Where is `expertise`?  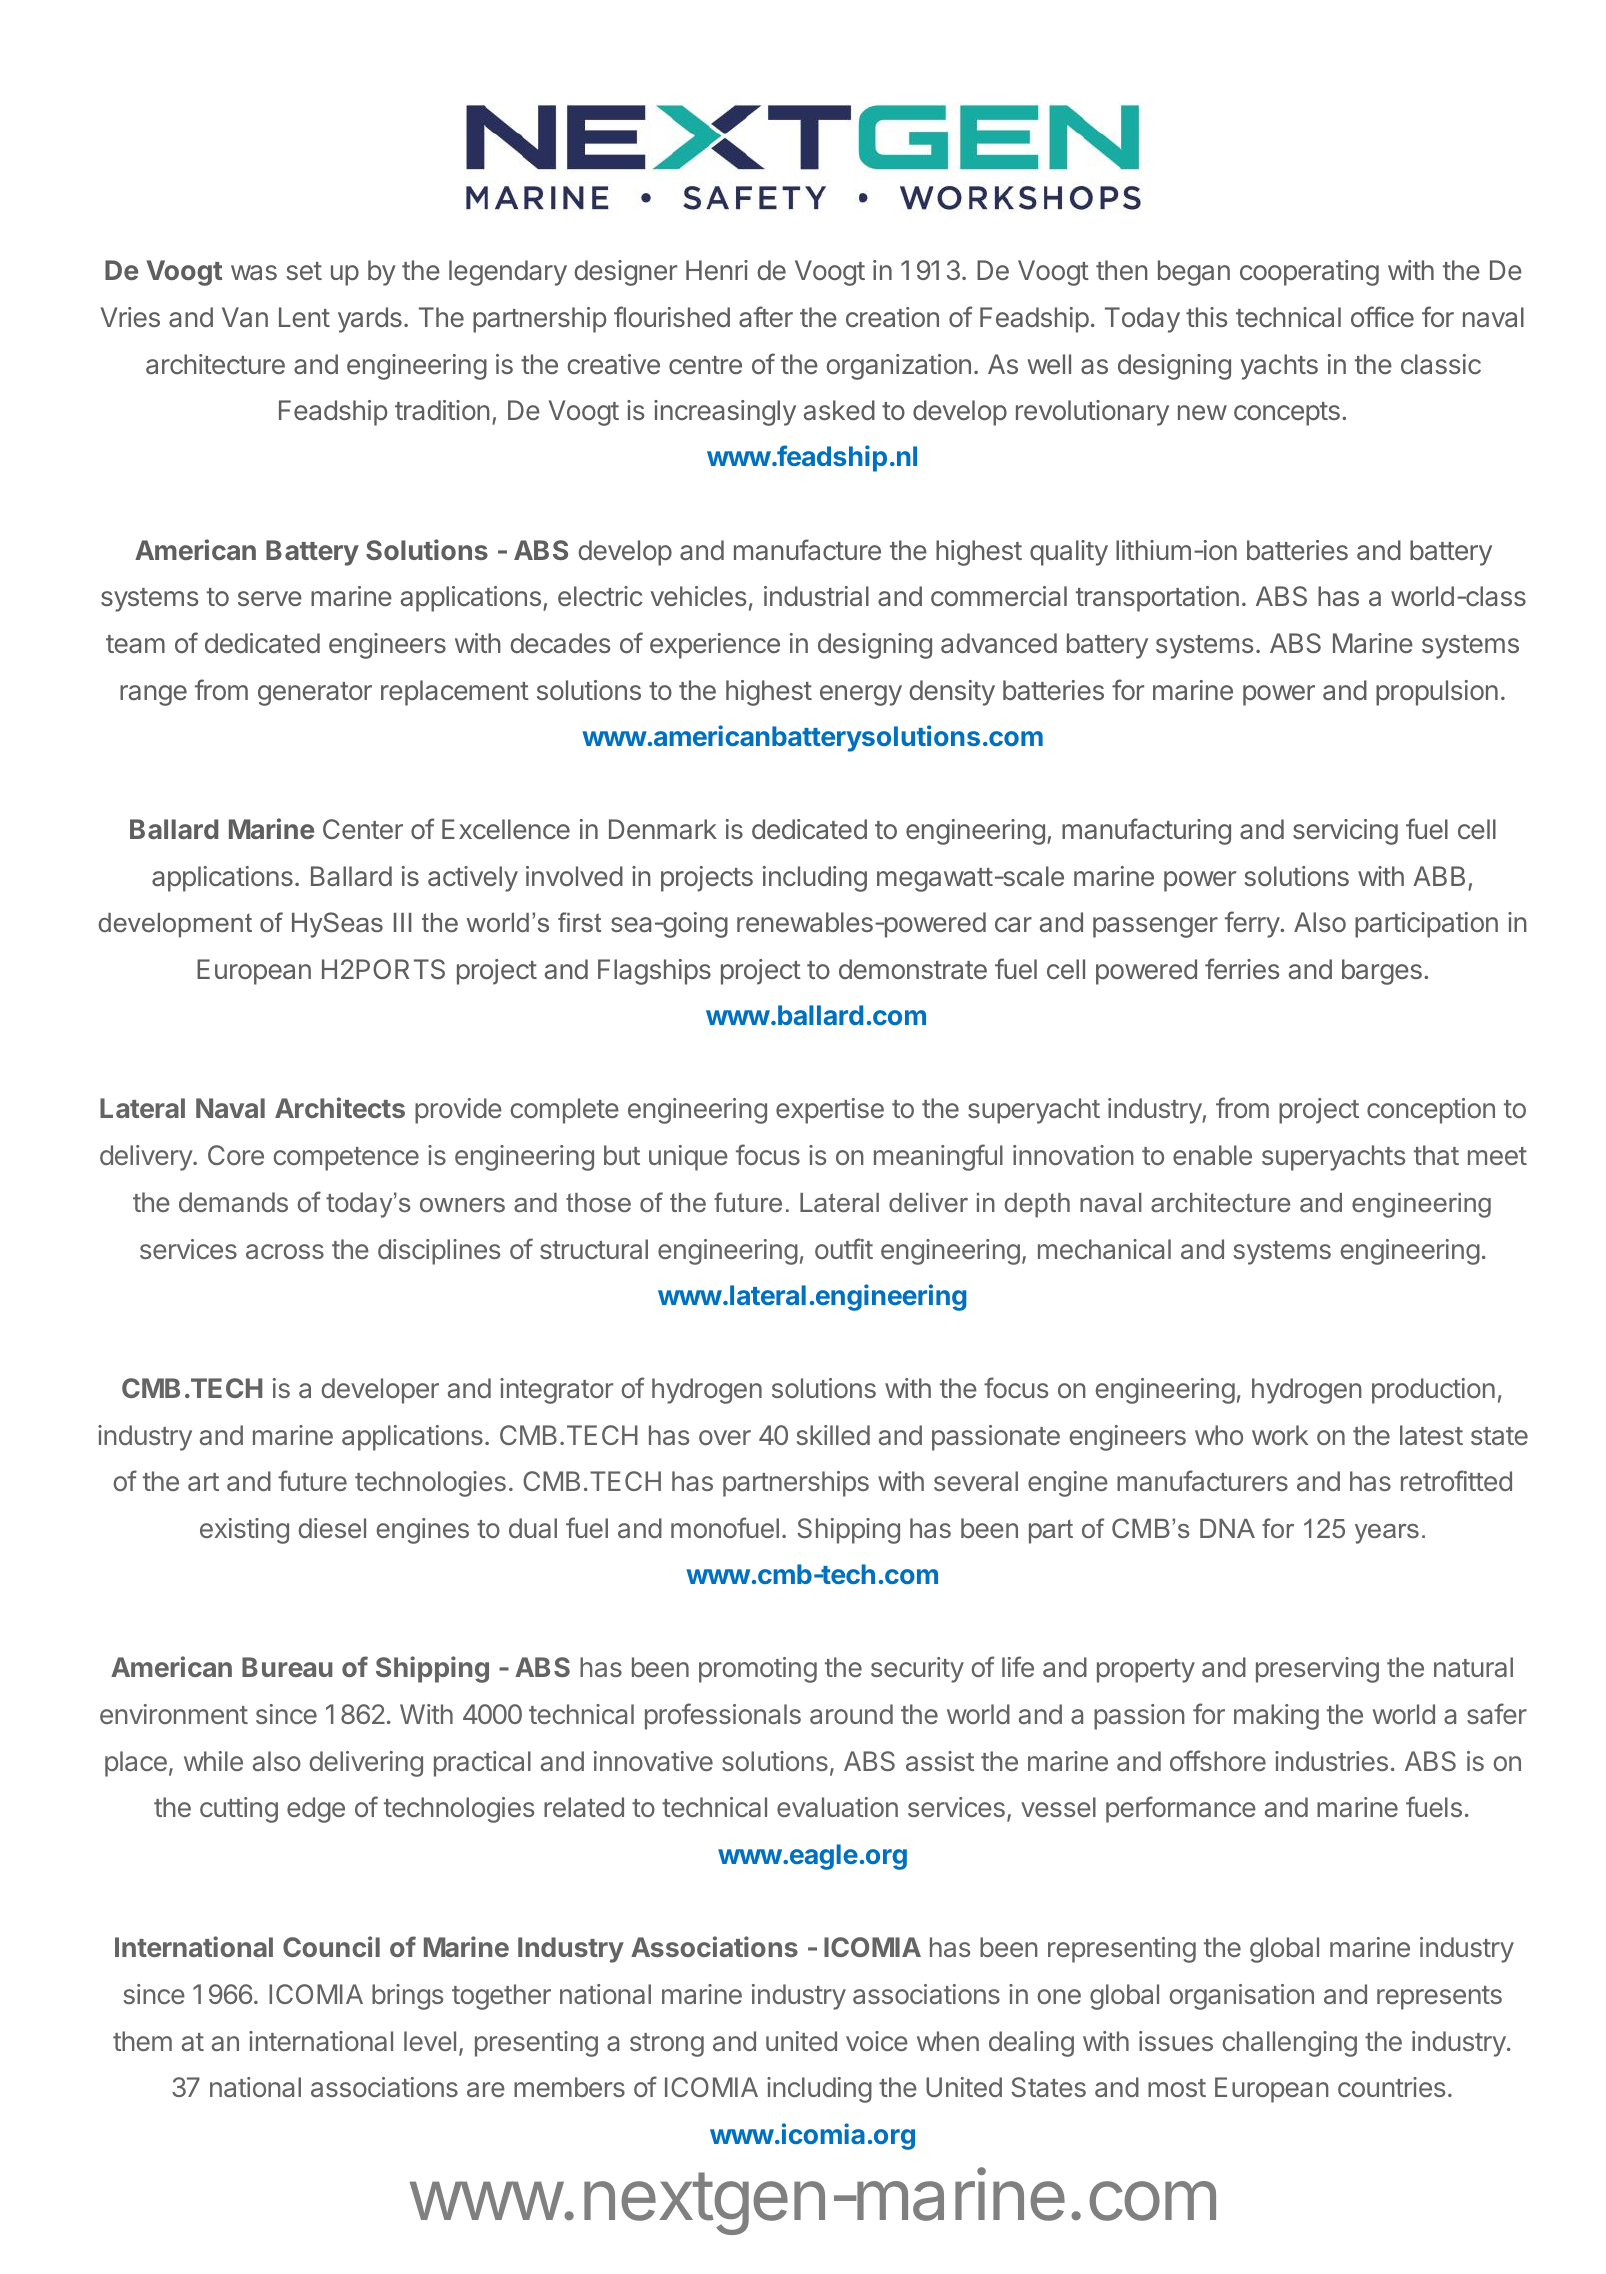
expertise is located at coordinates (830, 1111).
